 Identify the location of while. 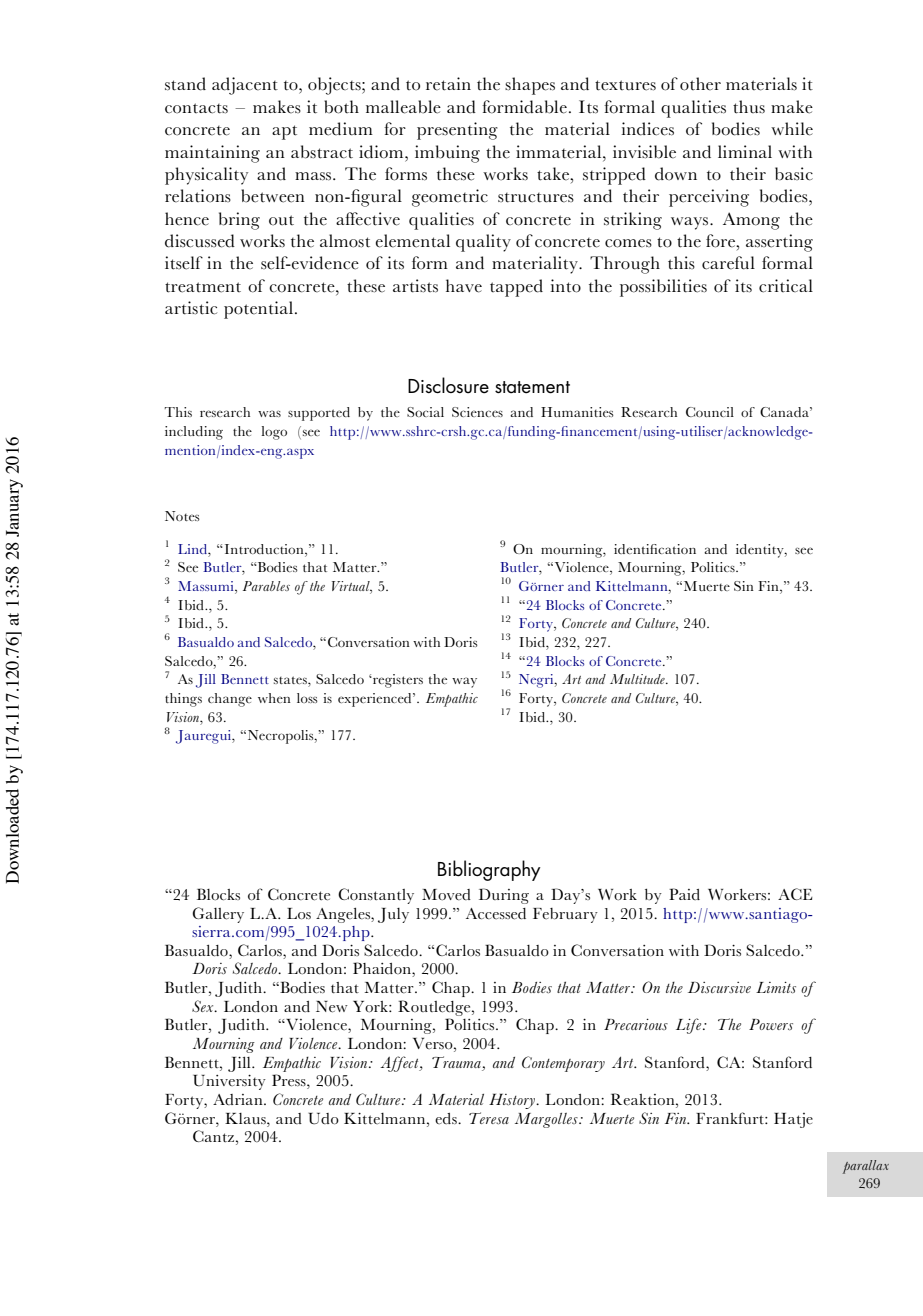
(792, 129).
